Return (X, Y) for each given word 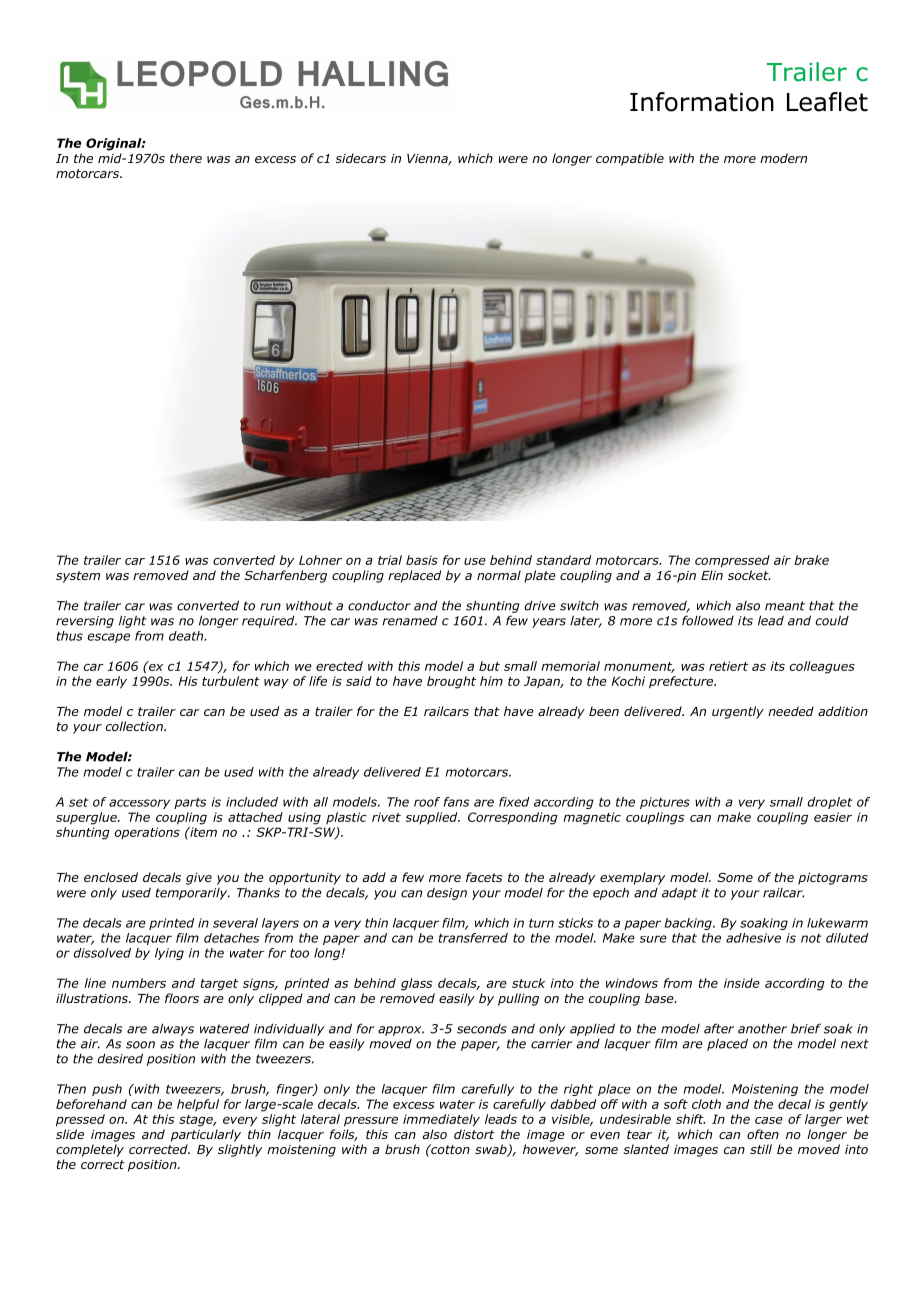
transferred (473, 938)
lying (169, 954)
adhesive (753, 938)
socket (749, 575)
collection (135, 726)
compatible (630, 159)
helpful (198, 1105)
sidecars (361, 158)
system (78, 577)
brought (451, 682)
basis (422, 560)
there (186, 158)
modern (783, 158)
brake (811, 560)
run (270, 607)
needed (791, 711)
